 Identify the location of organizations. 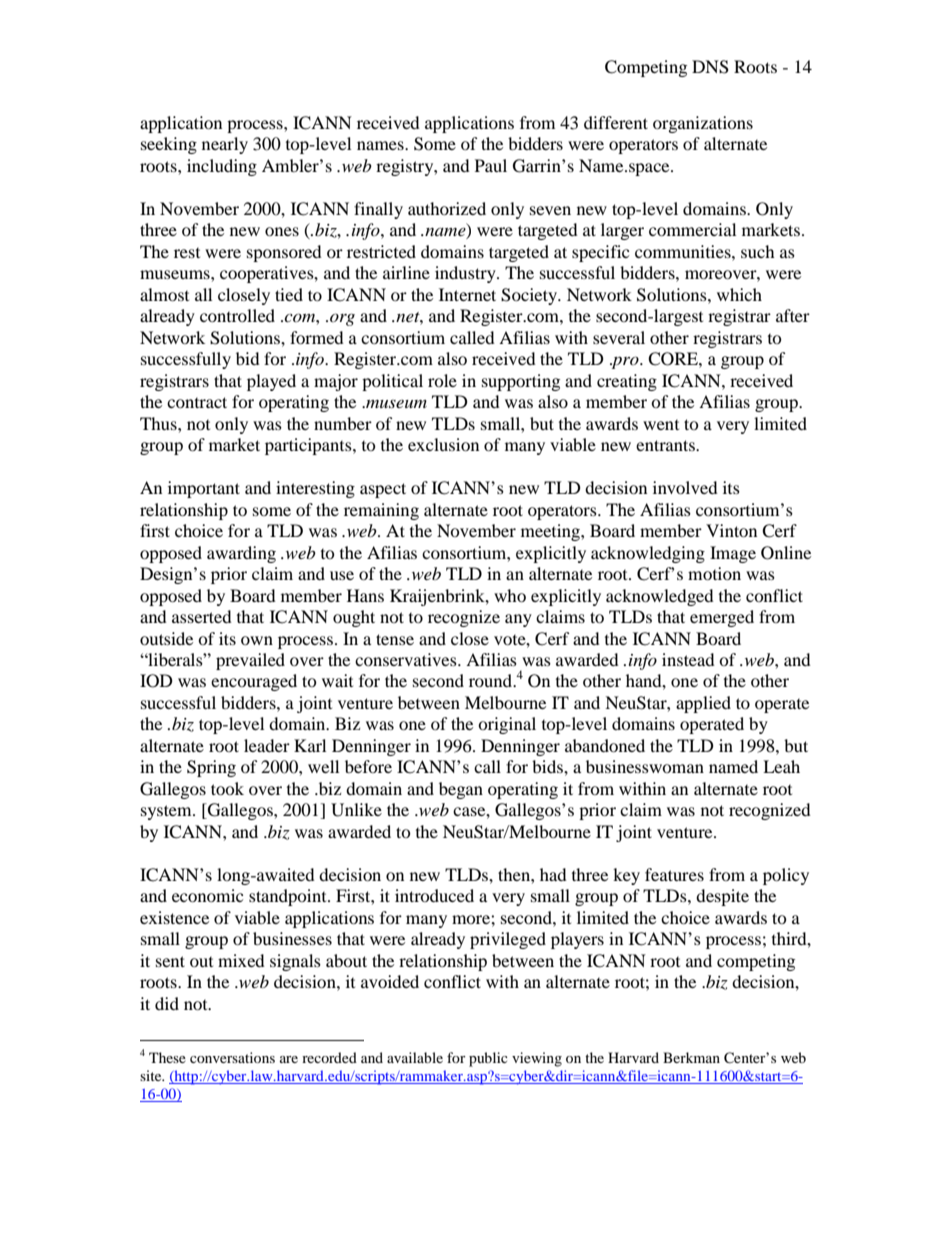
(703, 124).
